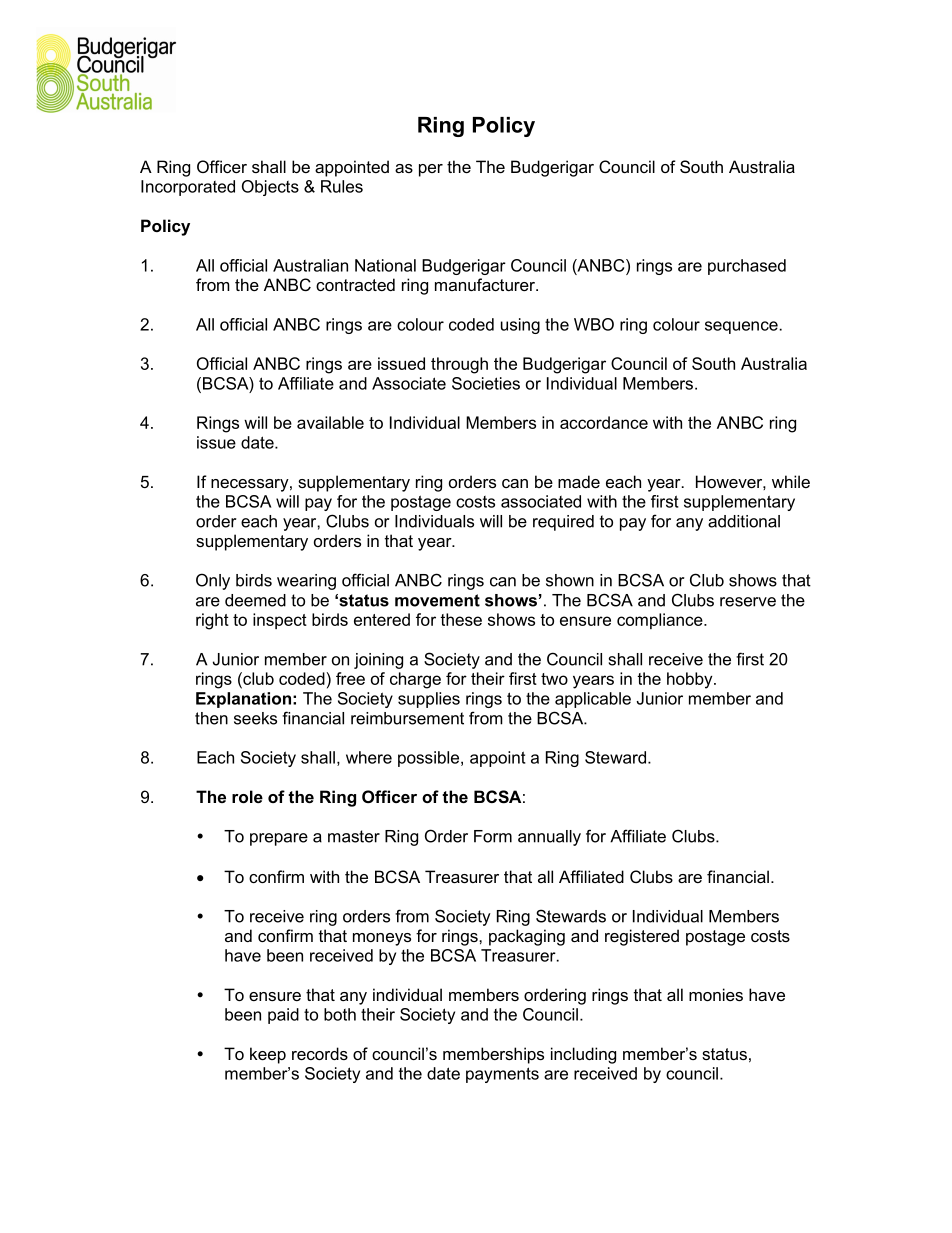 Image resolution: width=952 pixels, height=1233 pixels. Describe the element at coordinates (502, 1075) in the page. I see `payments` at that location.
